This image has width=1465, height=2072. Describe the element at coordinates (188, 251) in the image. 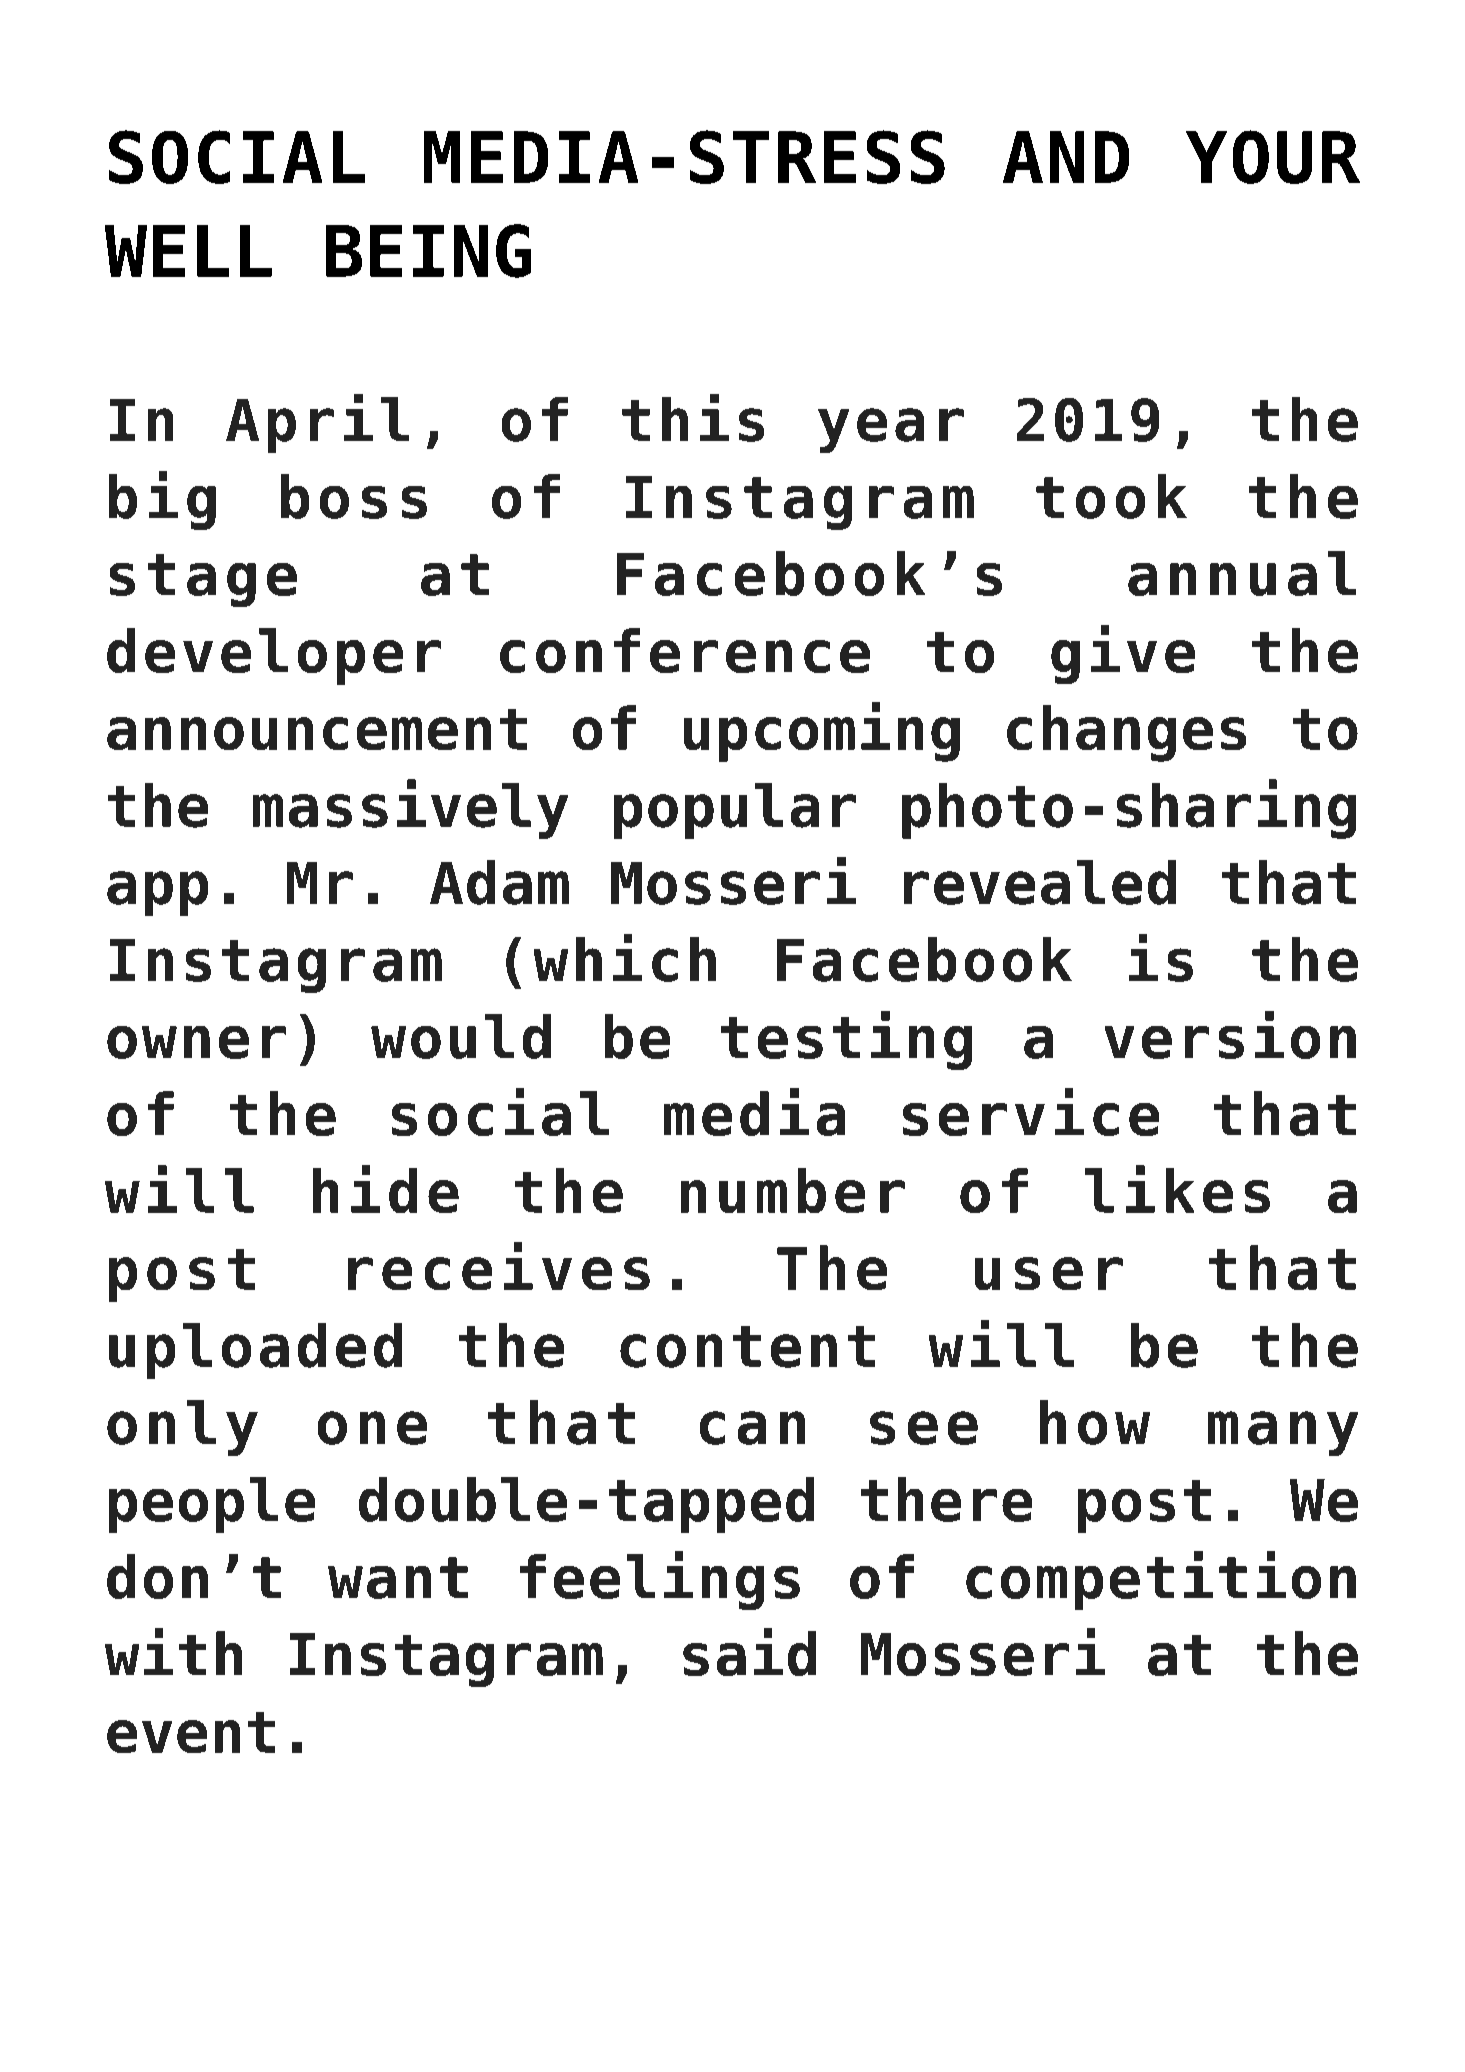

I see `WELL` at that location.
